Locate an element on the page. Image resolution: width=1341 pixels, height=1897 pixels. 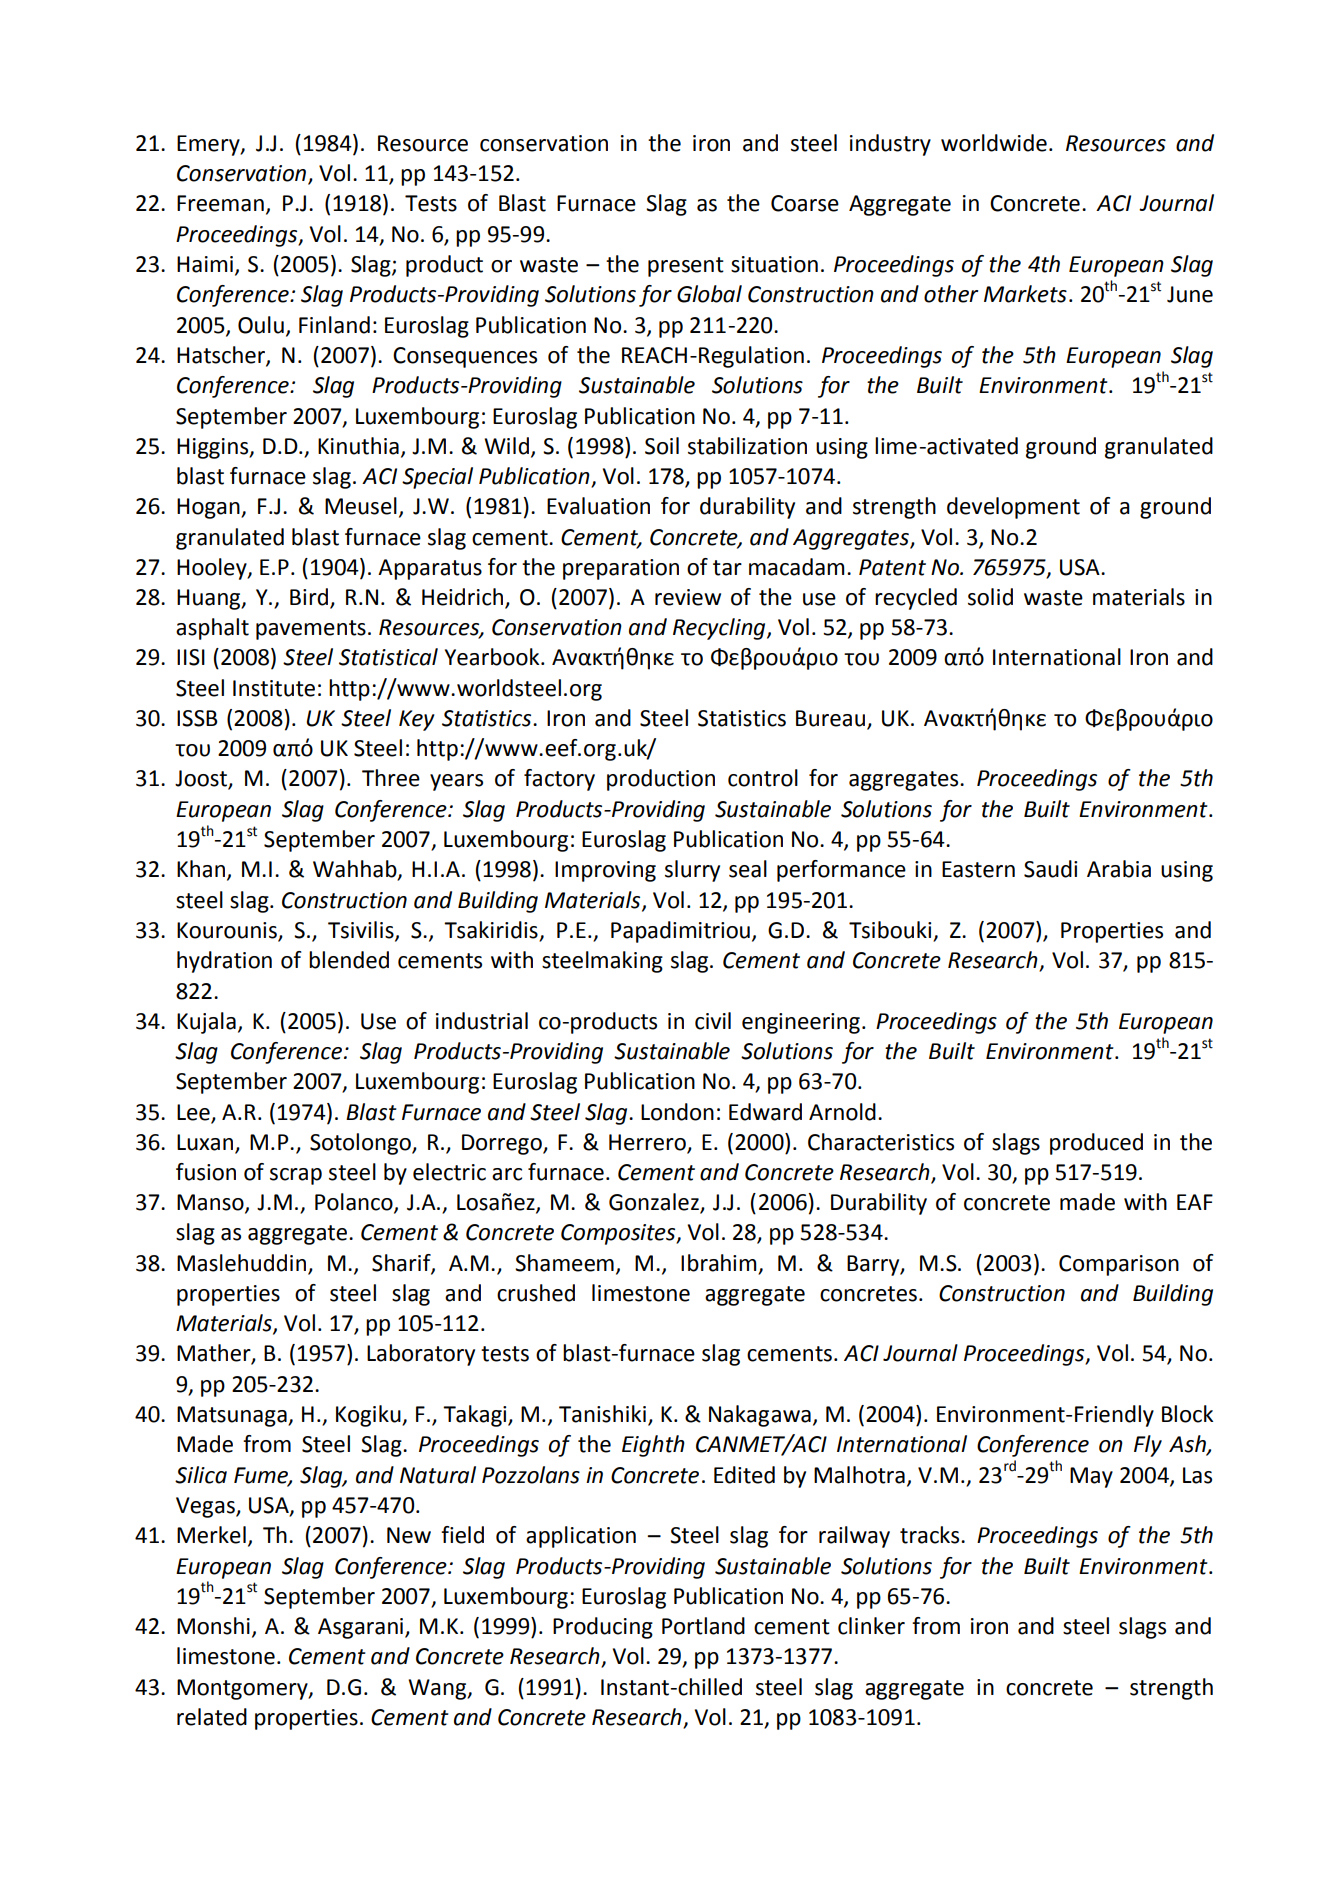
scrap is located at coordinates (296, 1176).
